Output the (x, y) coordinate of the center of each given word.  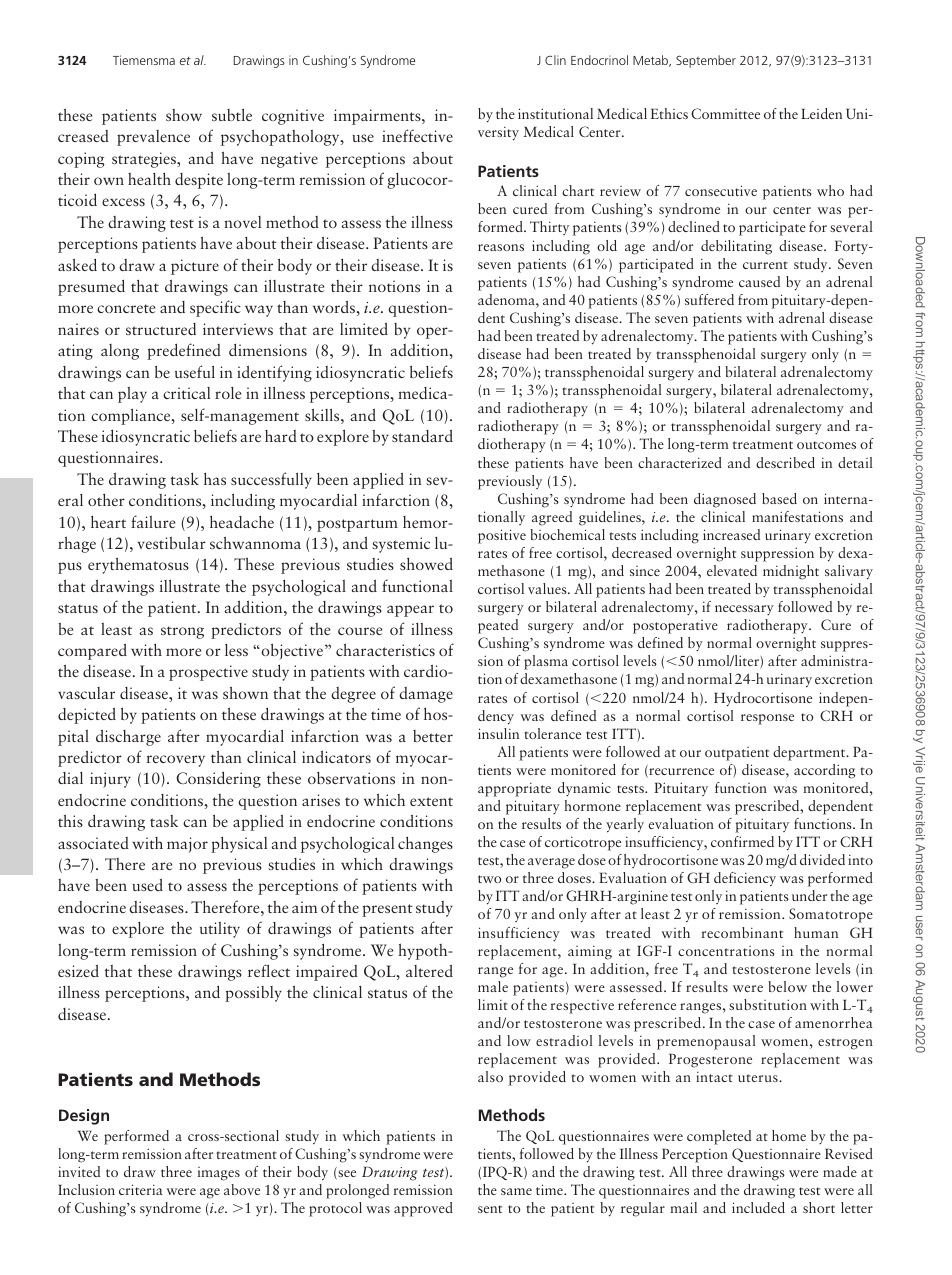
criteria (140, 1189)
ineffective (417, 135)
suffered (709, 299)
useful (195, 371)
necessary (744, 610)
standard (422, 435)
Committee (725, 113)
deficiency (745, 879)
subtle (232, 114)
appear (410, 611)
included (758, 1207)
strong (182, 632)
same (516, 1191)
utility (220, 930)
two (489, 879)
